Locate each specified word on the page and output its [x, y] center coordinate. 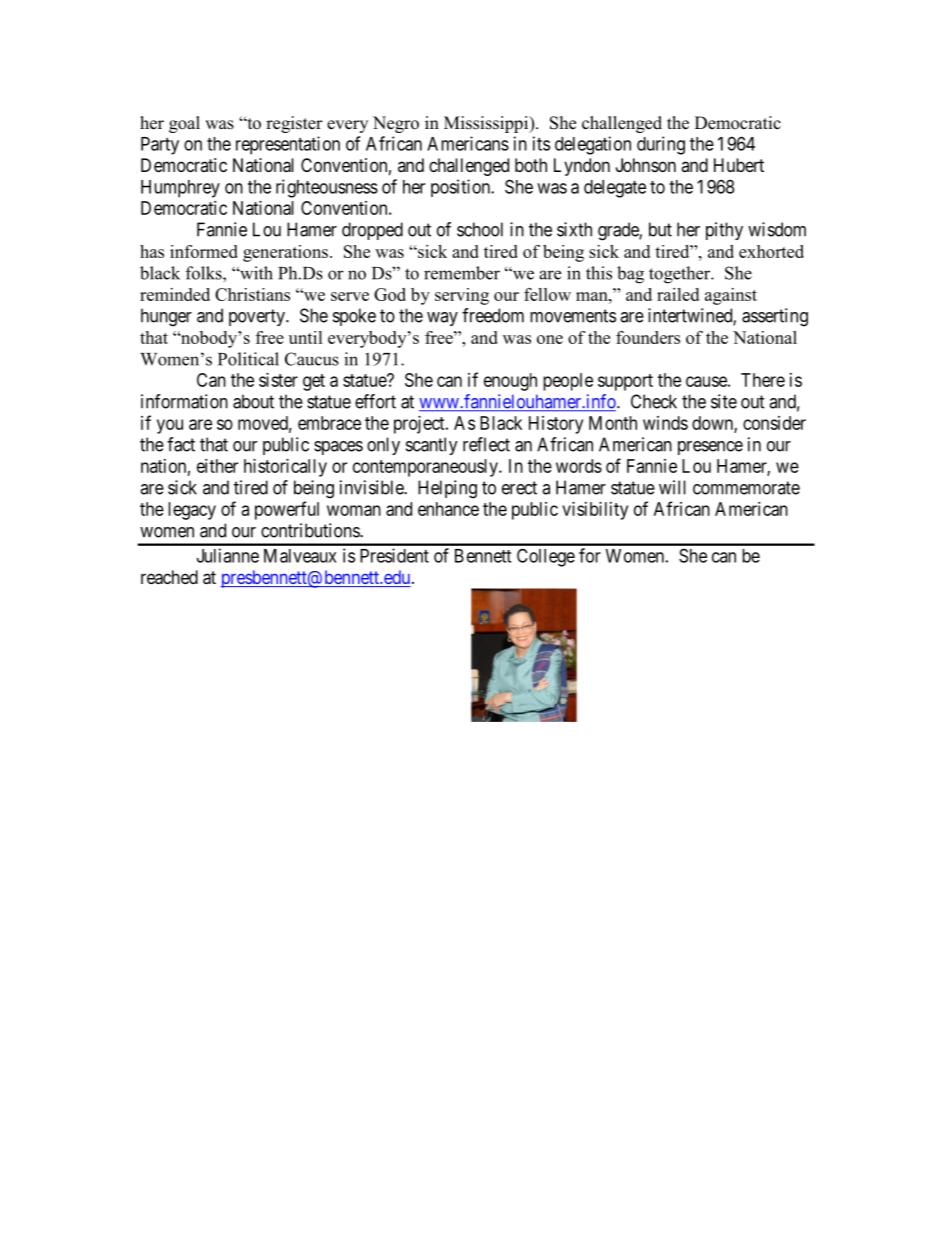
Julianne [228, 555]
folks [205, 273]
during [661, 145]
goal [184, 124]
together [681, 275]
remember [462, 273]
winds [665, 423]
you [170, 426]
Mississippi [487, 124]
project [420, 425]
